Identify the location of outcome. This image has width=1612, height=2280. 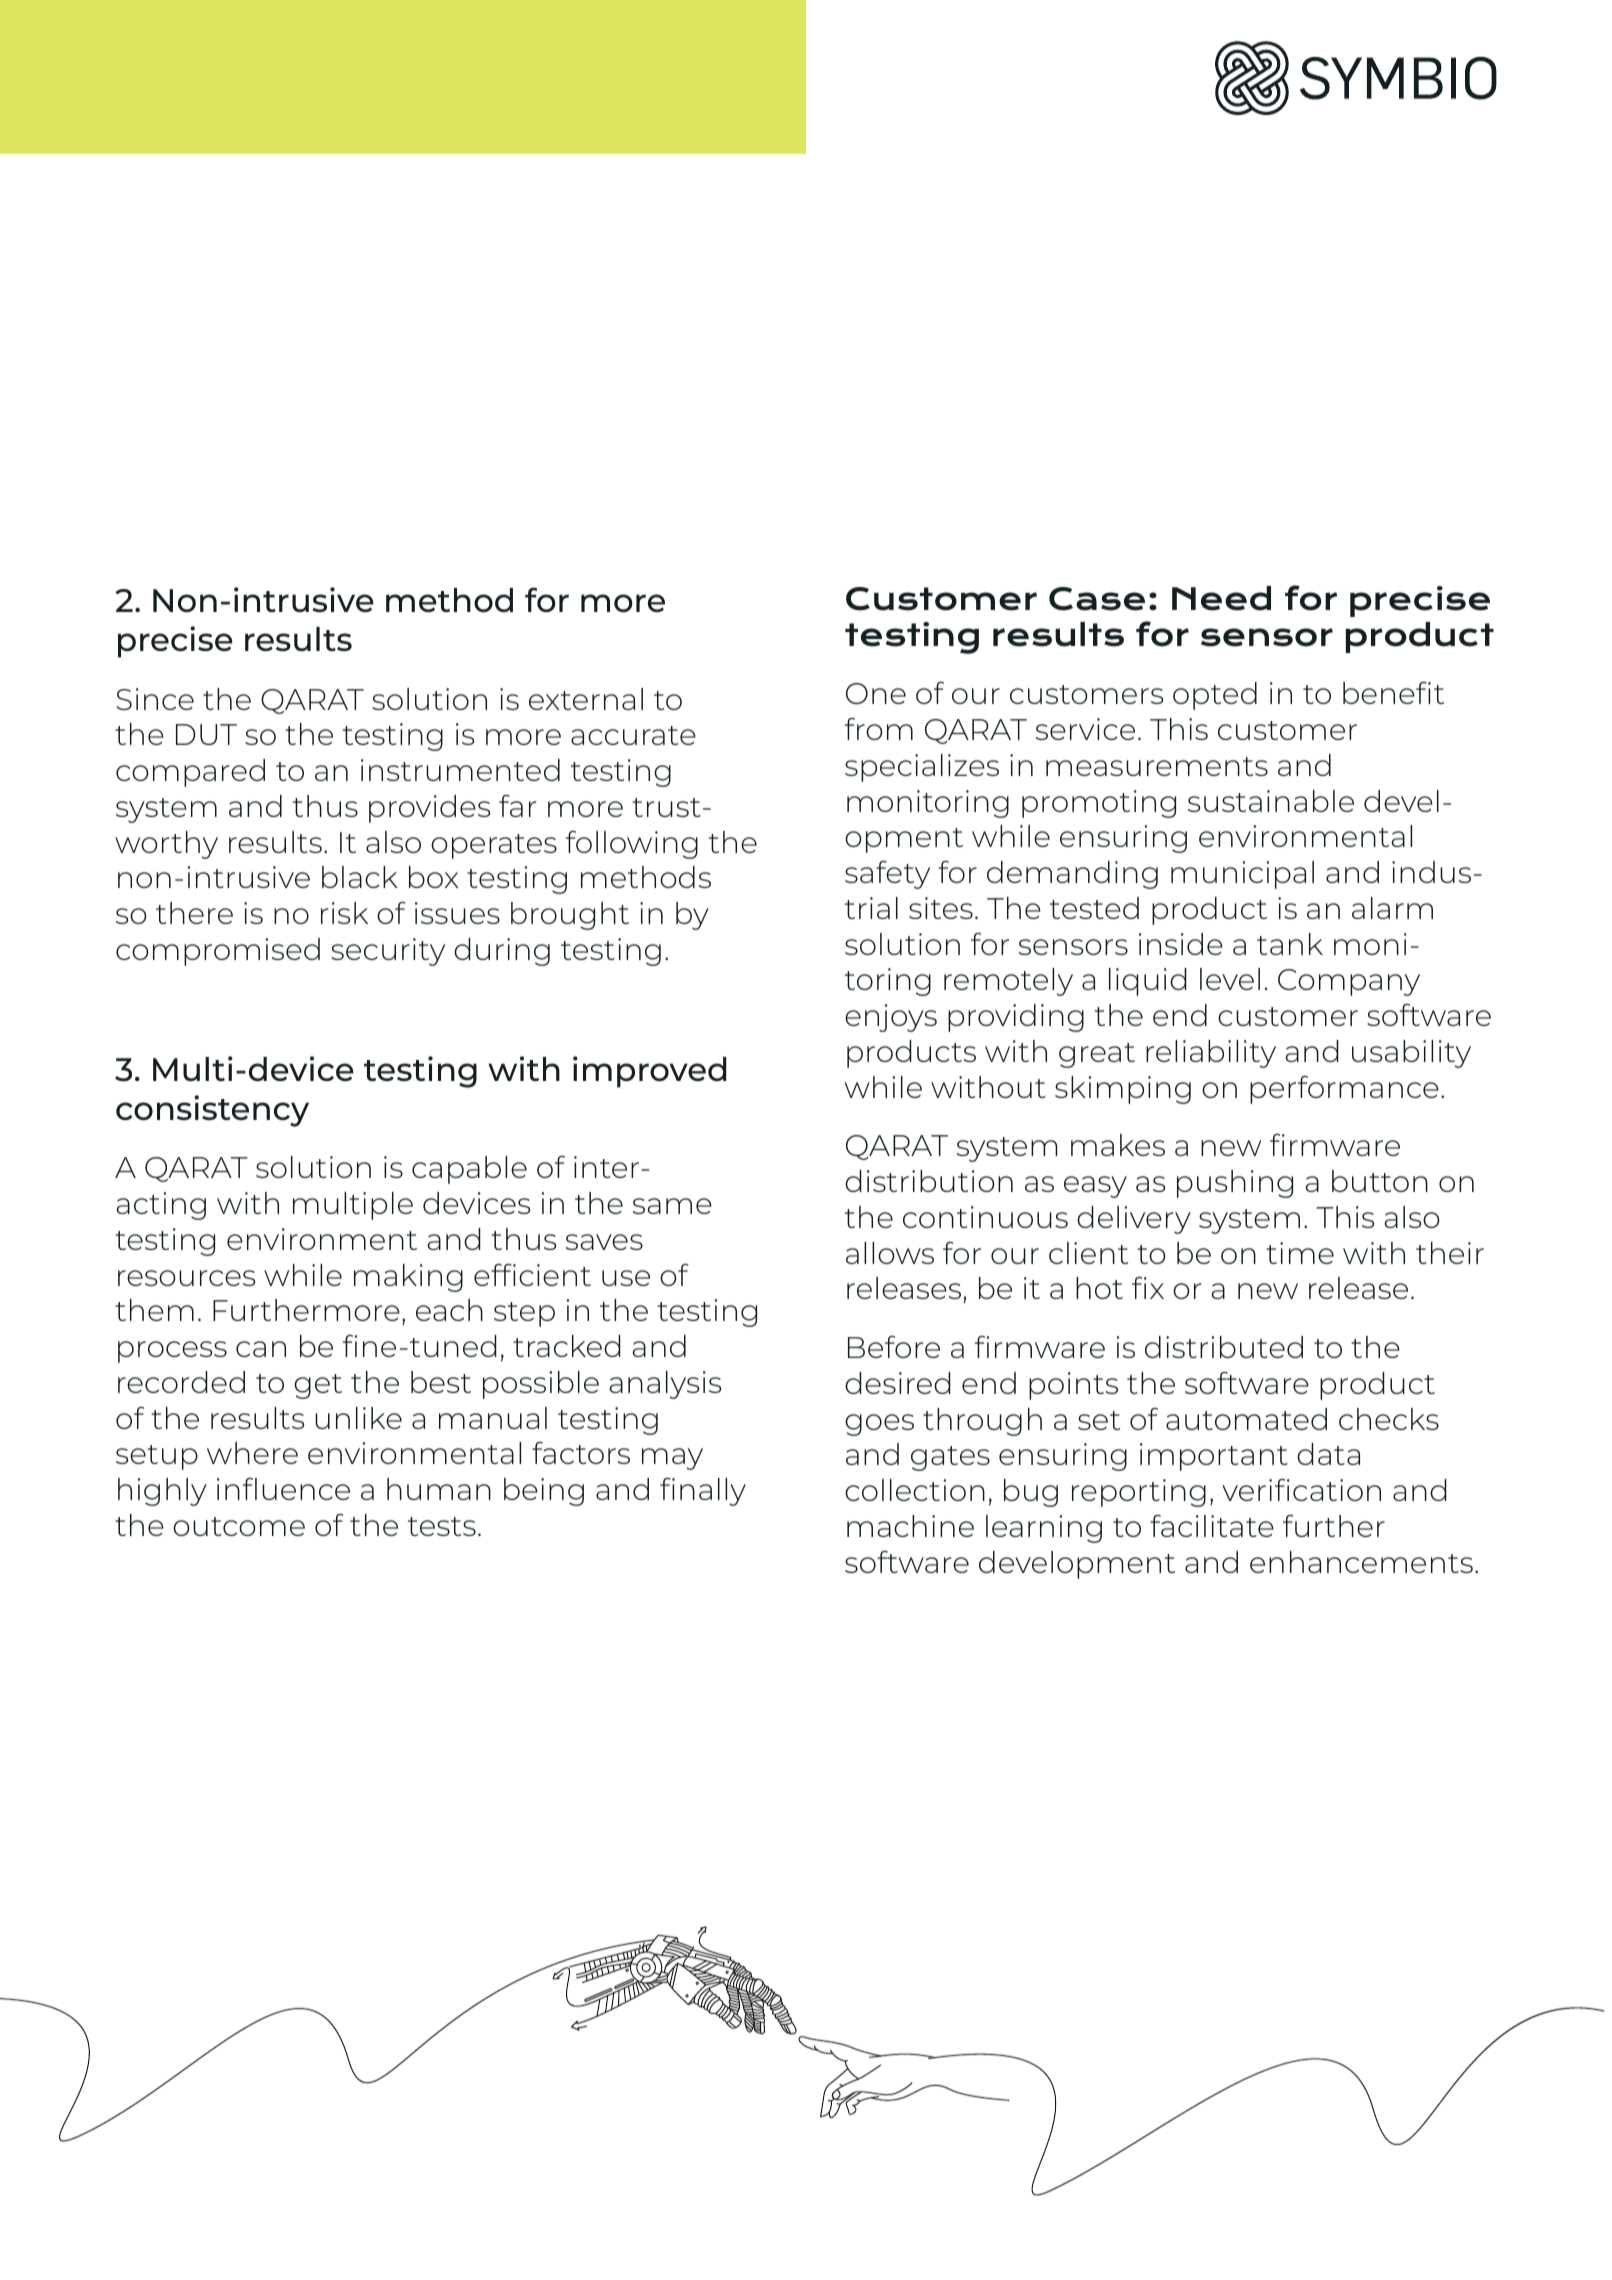
(239, 1526).
